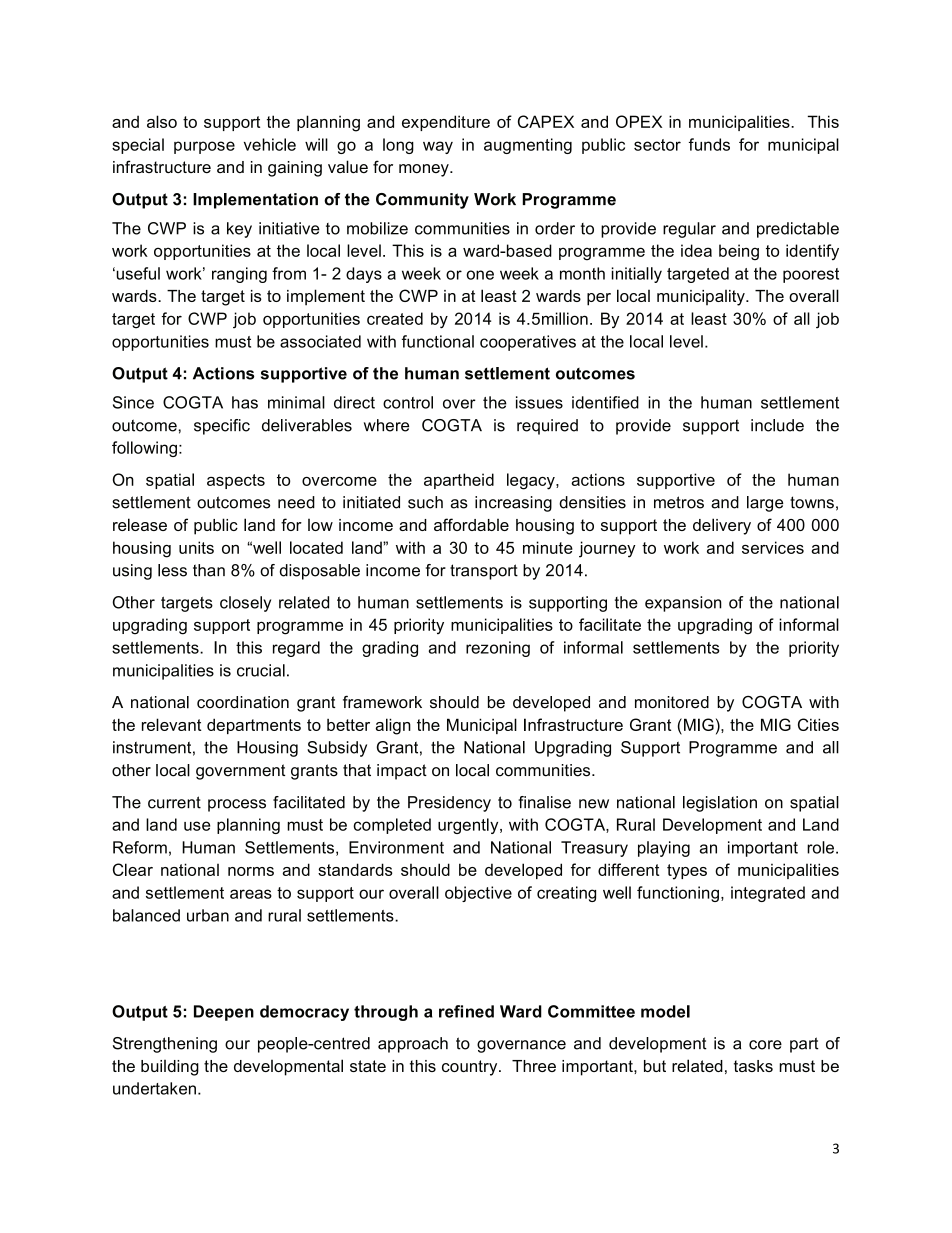 This page has width=952, height=1233. Describe the element at coordinates (709, 144) in the page. I see `funds` at that location.
